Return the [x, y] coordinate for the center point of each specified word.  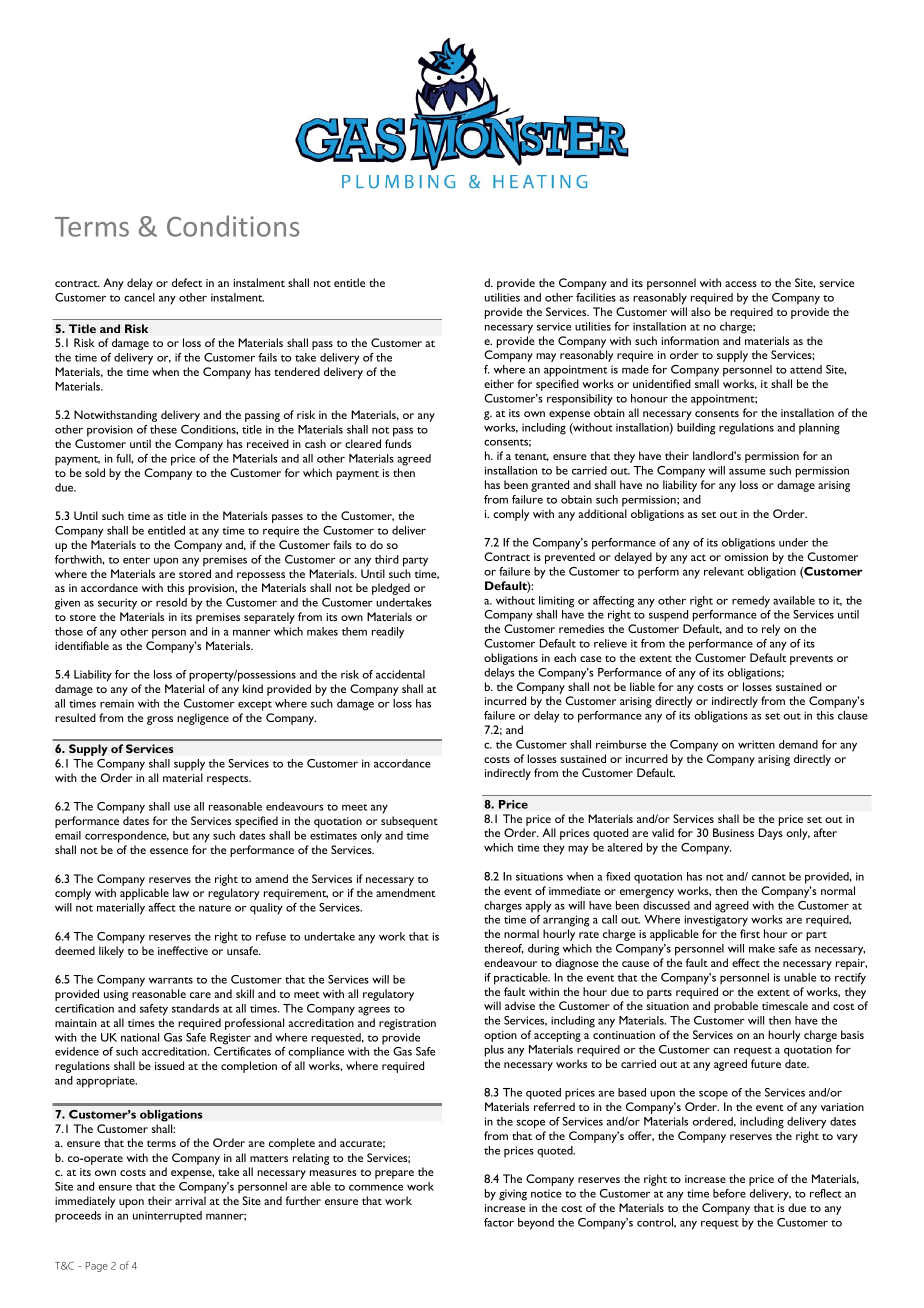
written [756, 744]
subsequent [409, 822]
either [499, 383]
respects [229, 780]
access [741, 284]
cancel [139, 297]
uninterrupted [167, 1217]
